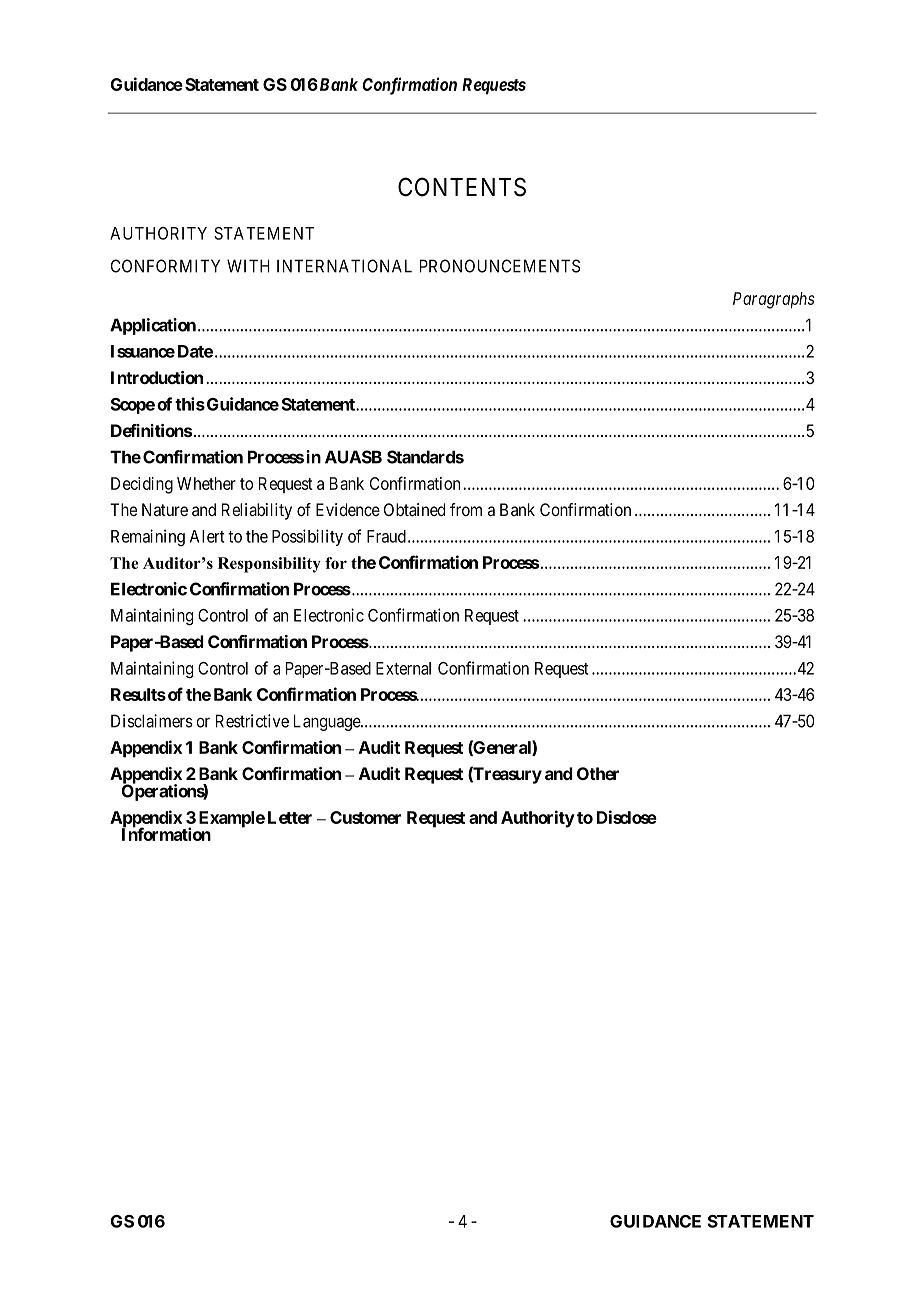 The width and height of the page is (924, 1308). I want to click on WITH, so click(248, 266).
